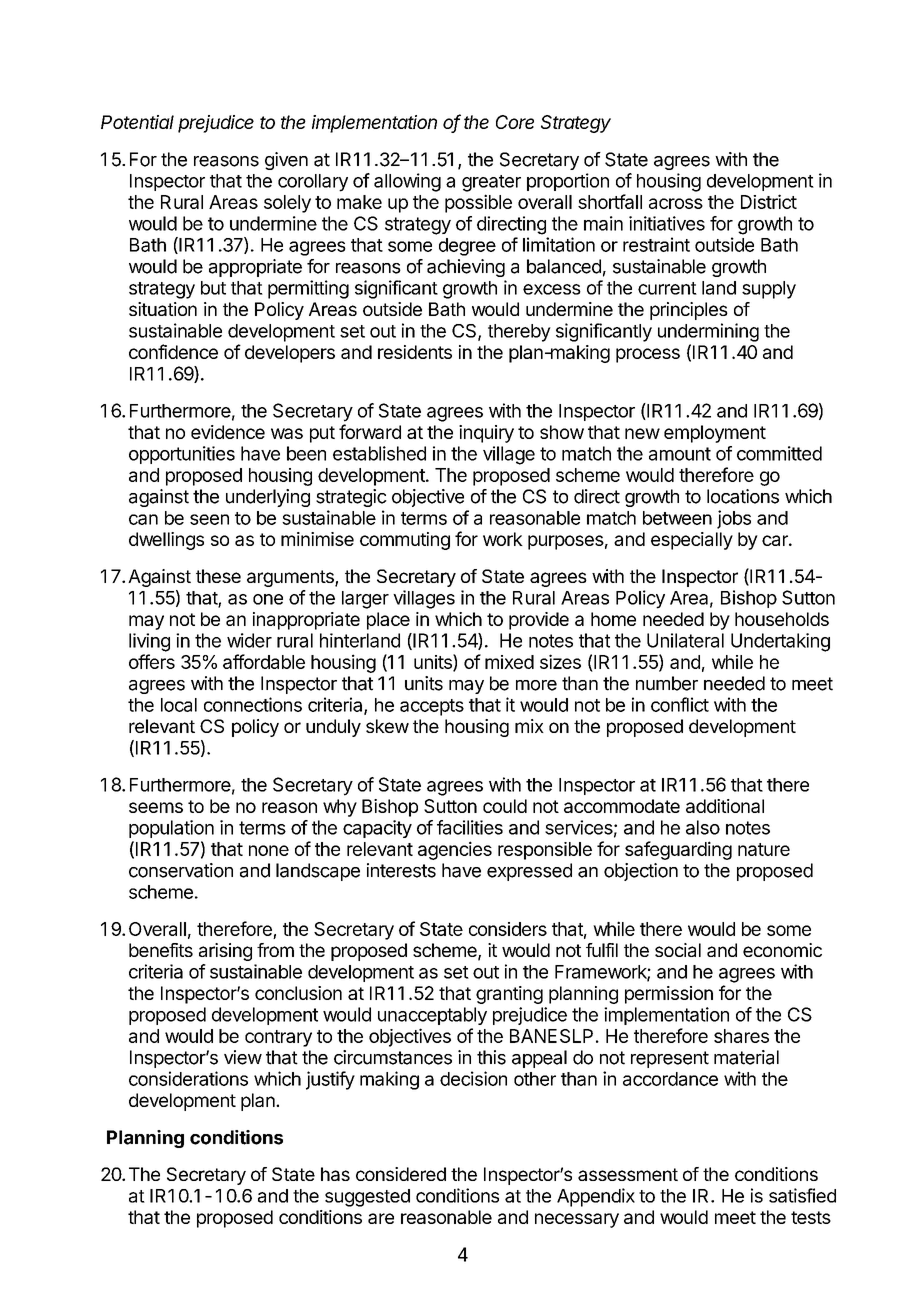 The image size is (924, 1308). I want to click on these, so click(218, 576).
